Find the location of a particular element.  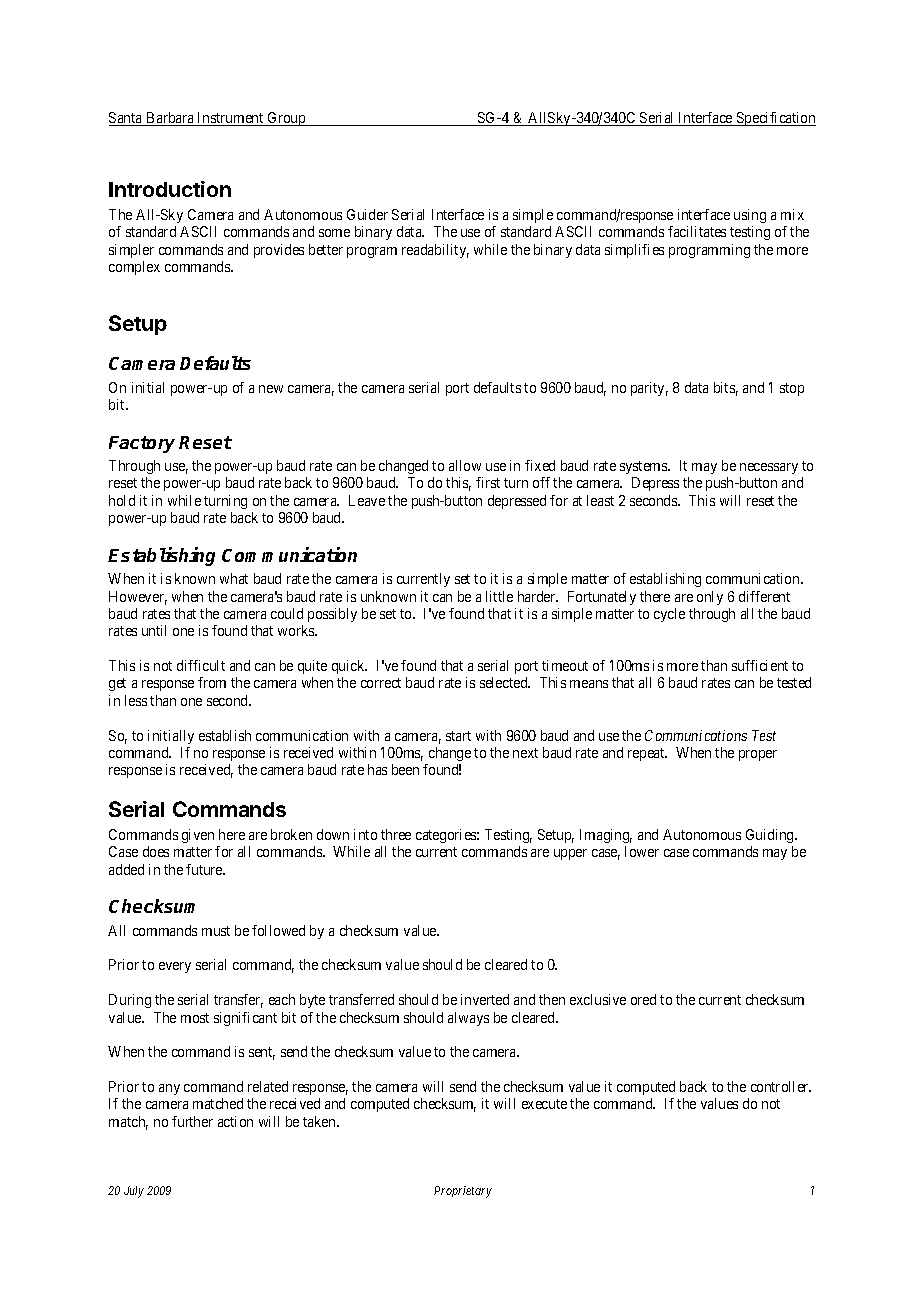

controller is located at coordinates (781, 1086).
